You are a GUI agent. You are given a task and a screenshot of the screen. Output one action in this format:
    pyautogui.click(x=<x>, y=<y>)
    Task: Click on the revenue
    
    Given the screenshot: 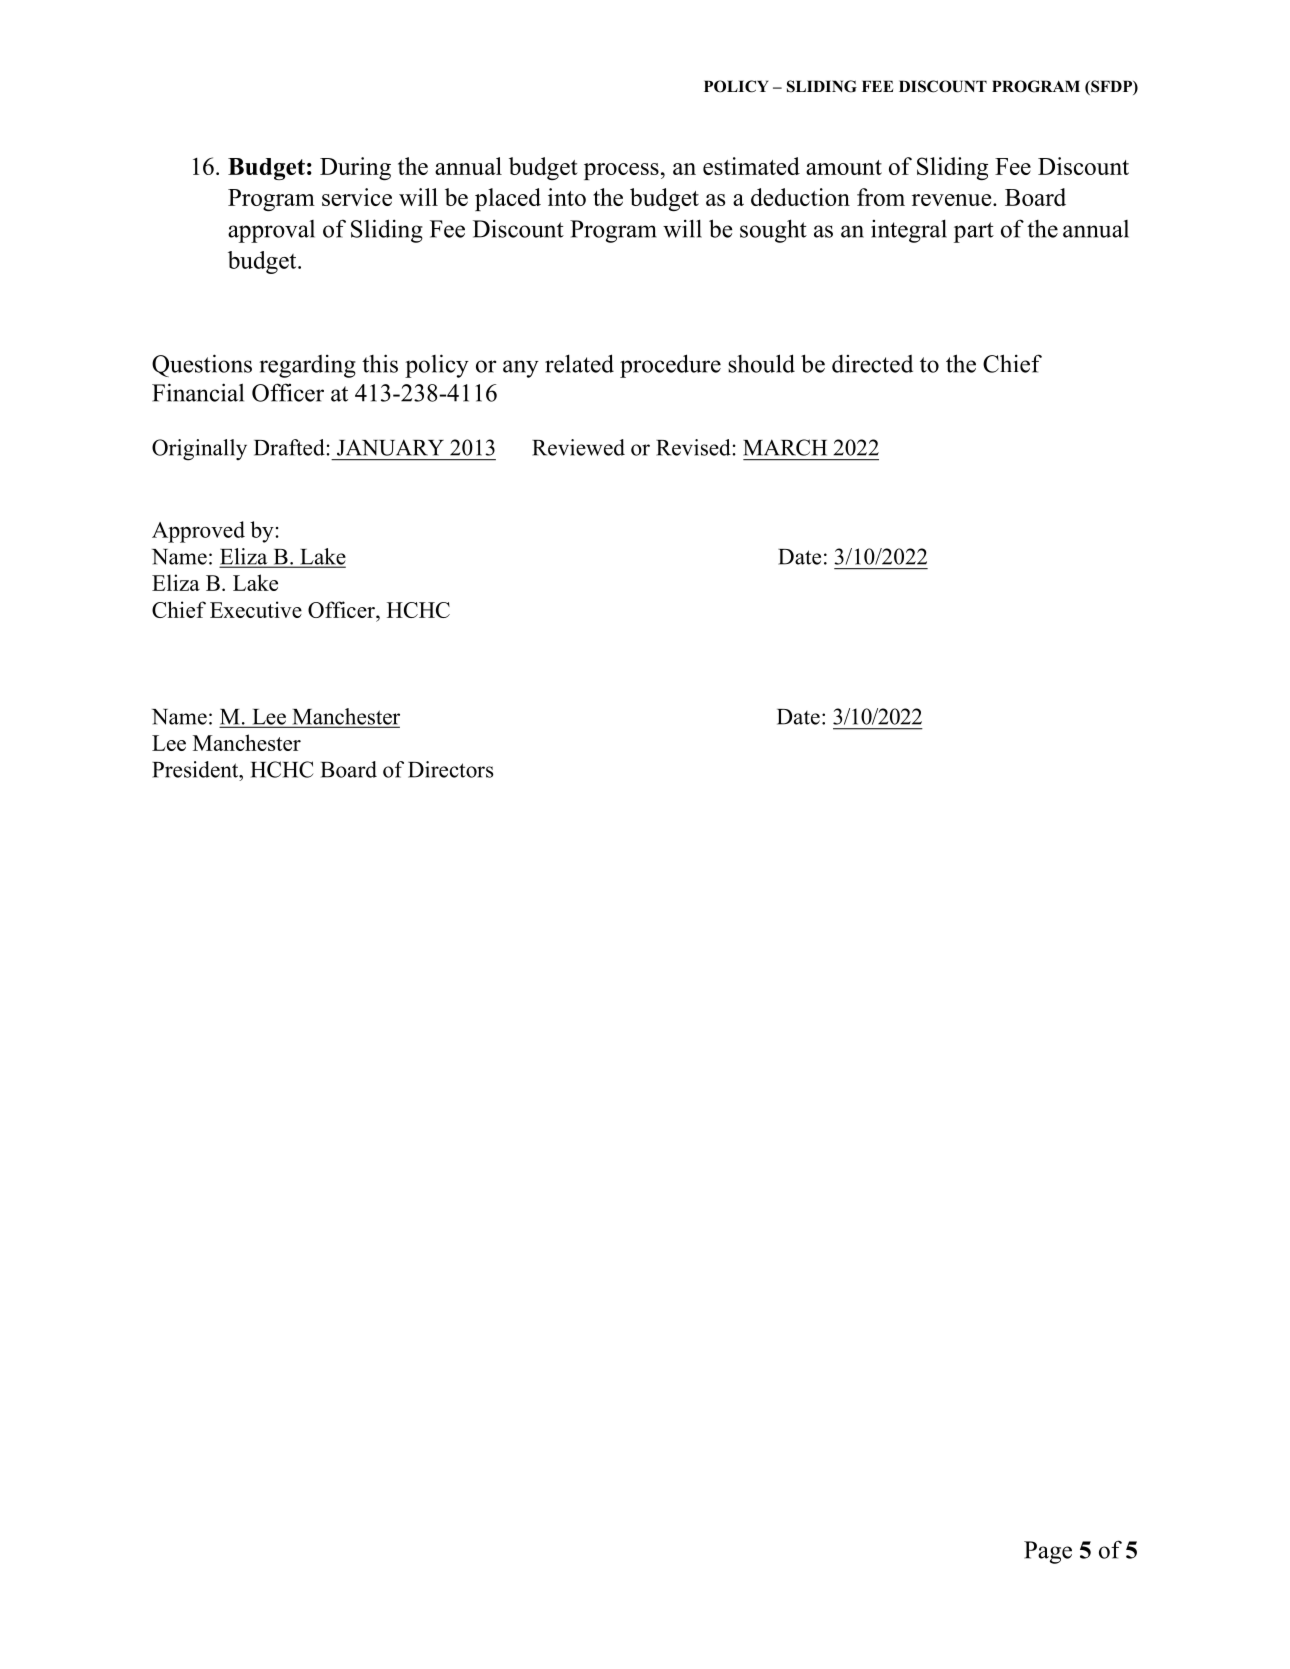 What is the action you would take?
    pyautogui.click(x=953, y=200)
